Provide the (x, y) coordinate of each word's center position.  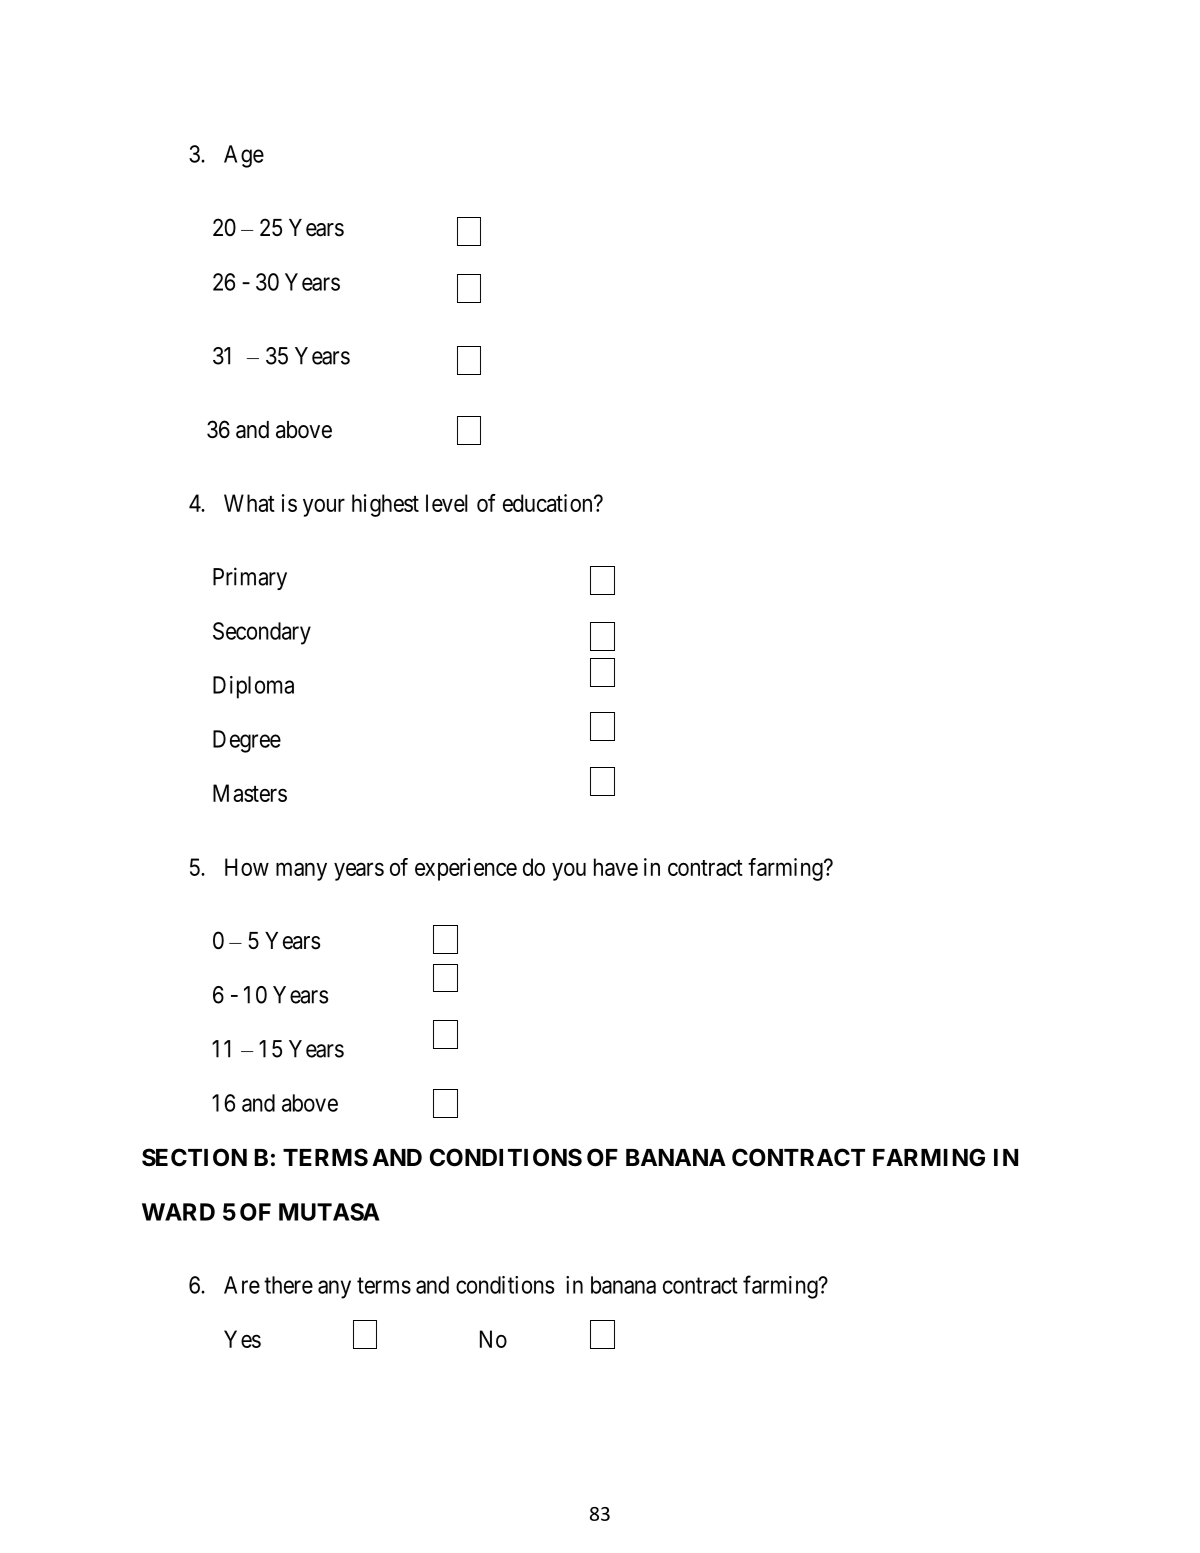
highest (385, 505)
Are (242, 1285)
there (288, 1285)
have (616, 867)
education (549, 503)
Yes (242, 1339)
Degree (247, 741)
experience (466, 869)
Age (244, 156)
